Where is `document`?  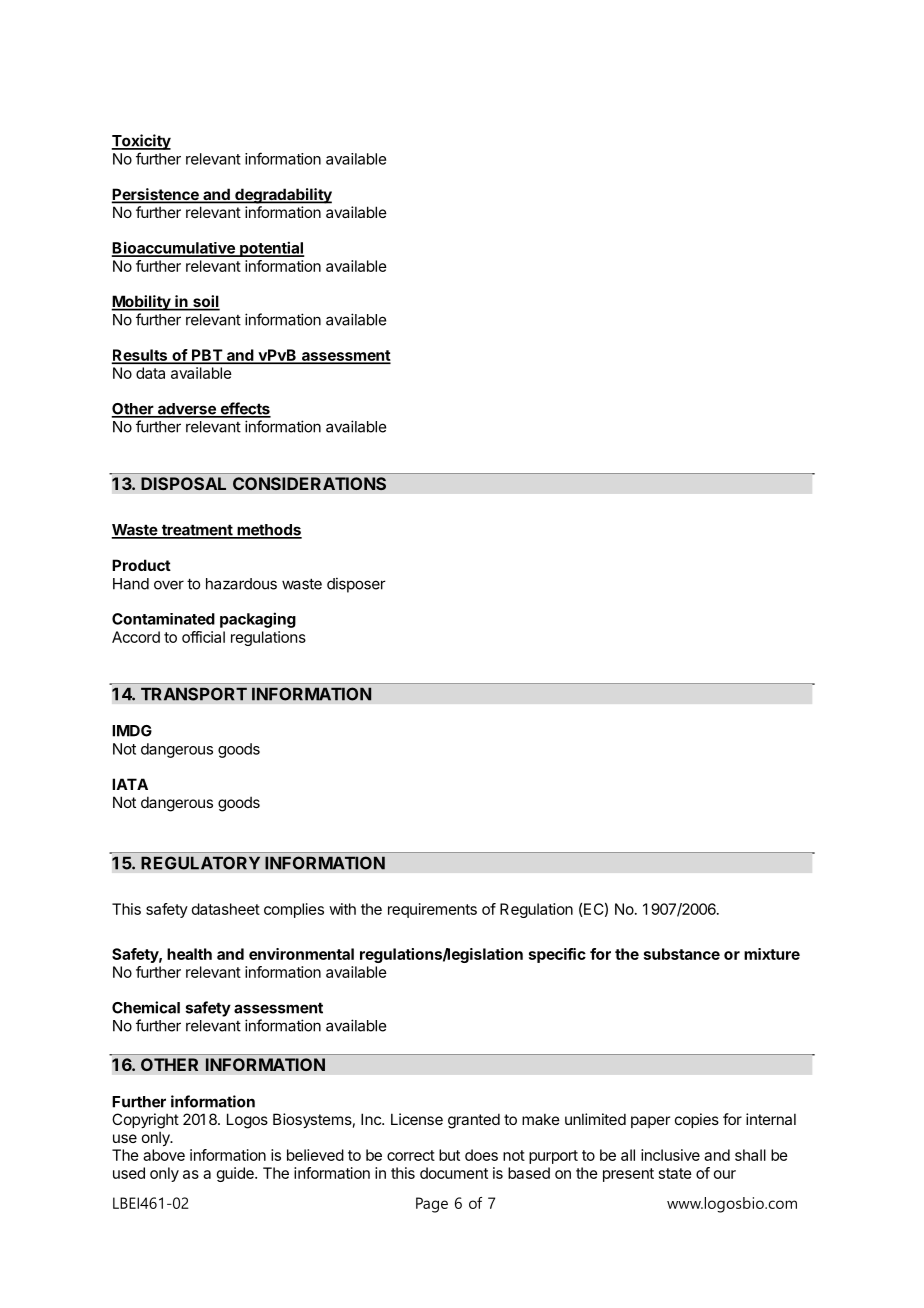 document is located at coordinates (454, 1173).
